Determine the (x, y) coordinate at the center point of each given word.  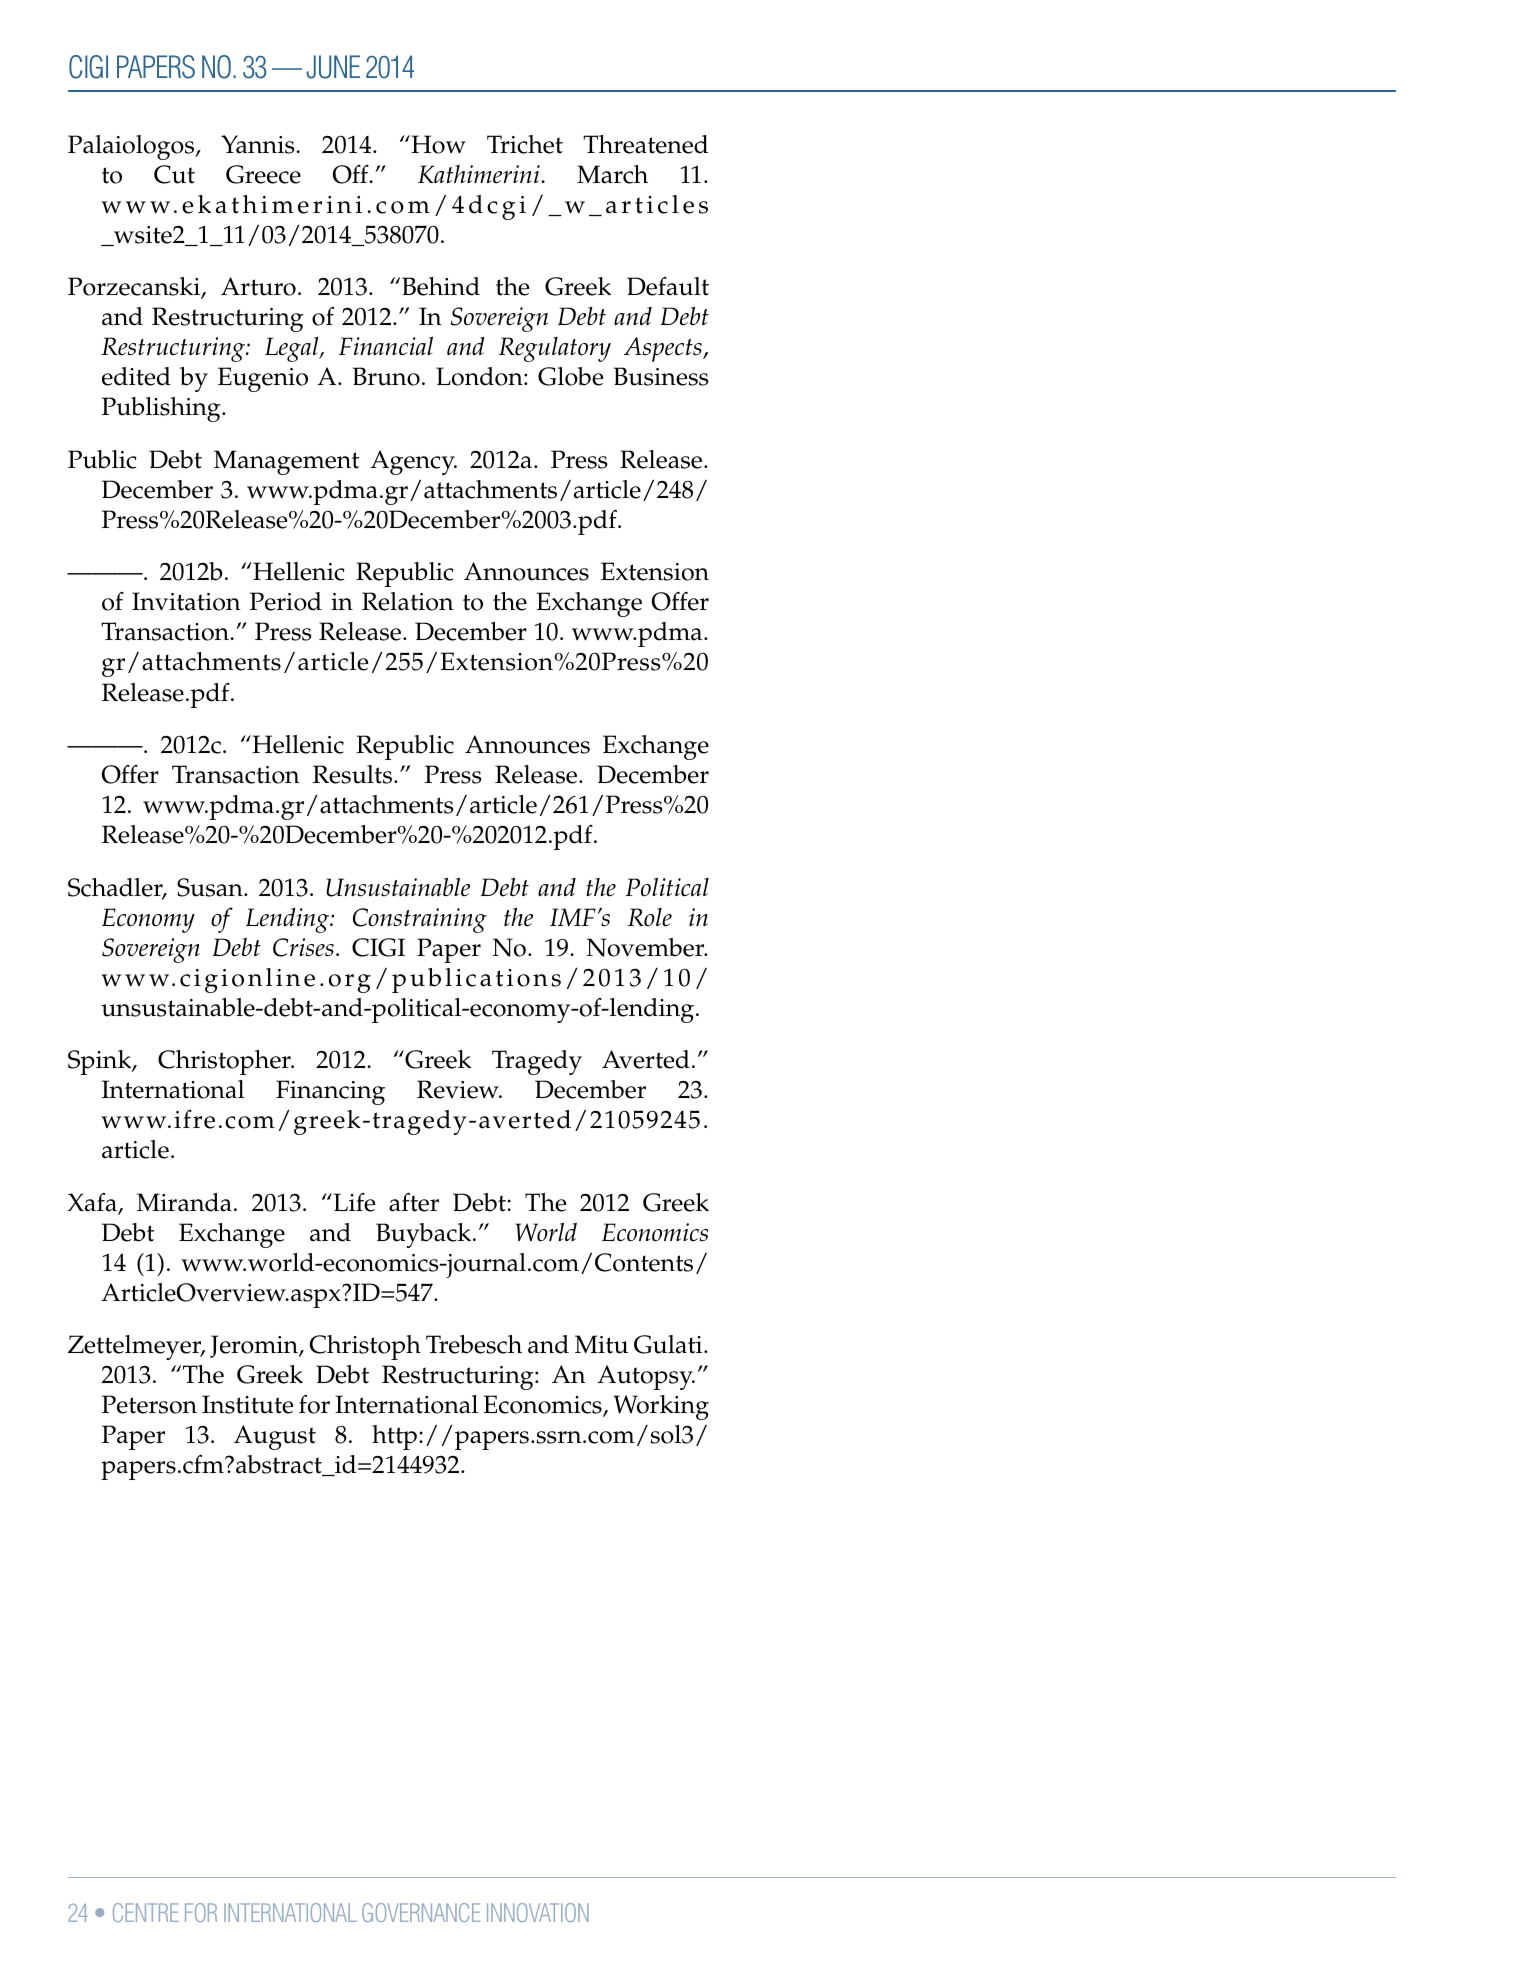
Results (354, 774)
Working (661, 1407)
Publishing (162, 409)
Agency (413, 462)
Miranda (184, 1202)
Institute (247, 1404)
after (414, 1202)
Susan (211, 887)
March (612, 174)
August (275, 1437)
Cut (174, 174)
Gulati (669, 1344)
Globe (570, 376)
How (437, 144)
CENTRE (146, 1912)
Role (650, 917)
